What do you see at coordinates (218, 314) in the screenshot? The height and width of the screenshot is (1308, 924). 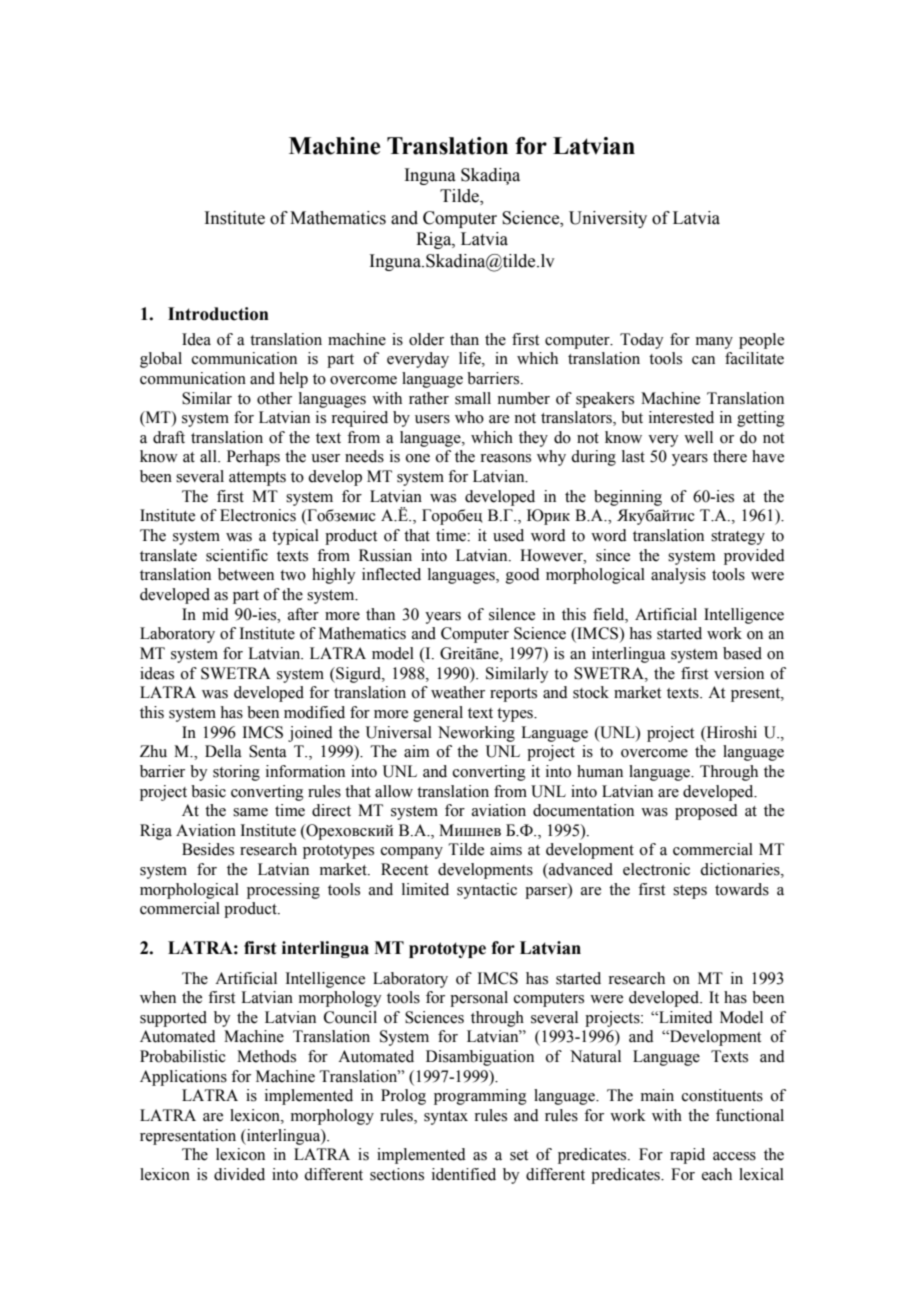 I see `Introduction` at bounding box center [218, 314].
